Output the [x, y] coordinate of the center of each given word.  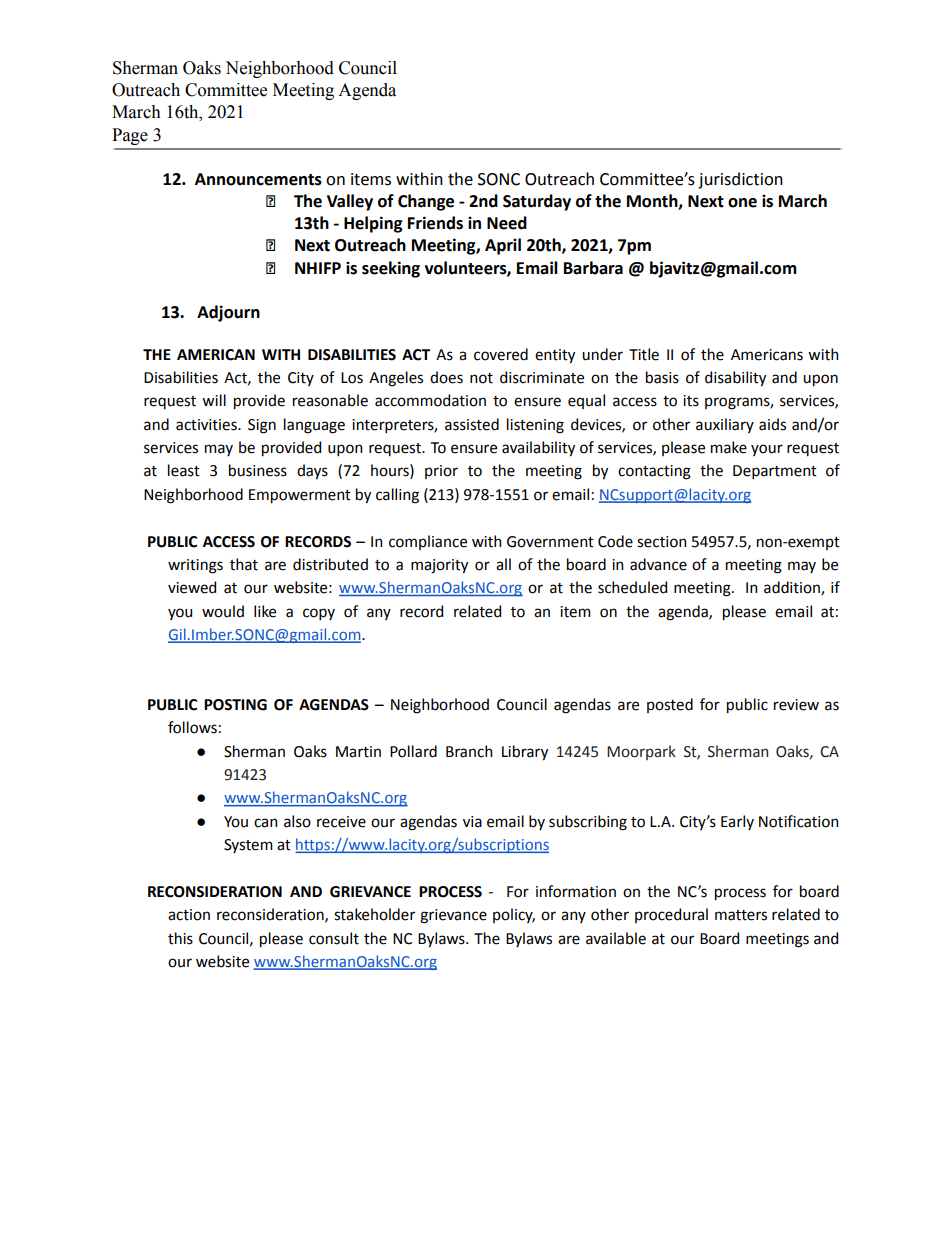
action [189, 915]
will [214, 400]
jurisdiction [740, 180]
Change [426, 202]
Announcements [258, 179]
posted [670, 705]
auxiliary [725, 425]
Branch [469, 751]
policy [514, 915]
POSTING [235, 705]
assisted [472, 424]
